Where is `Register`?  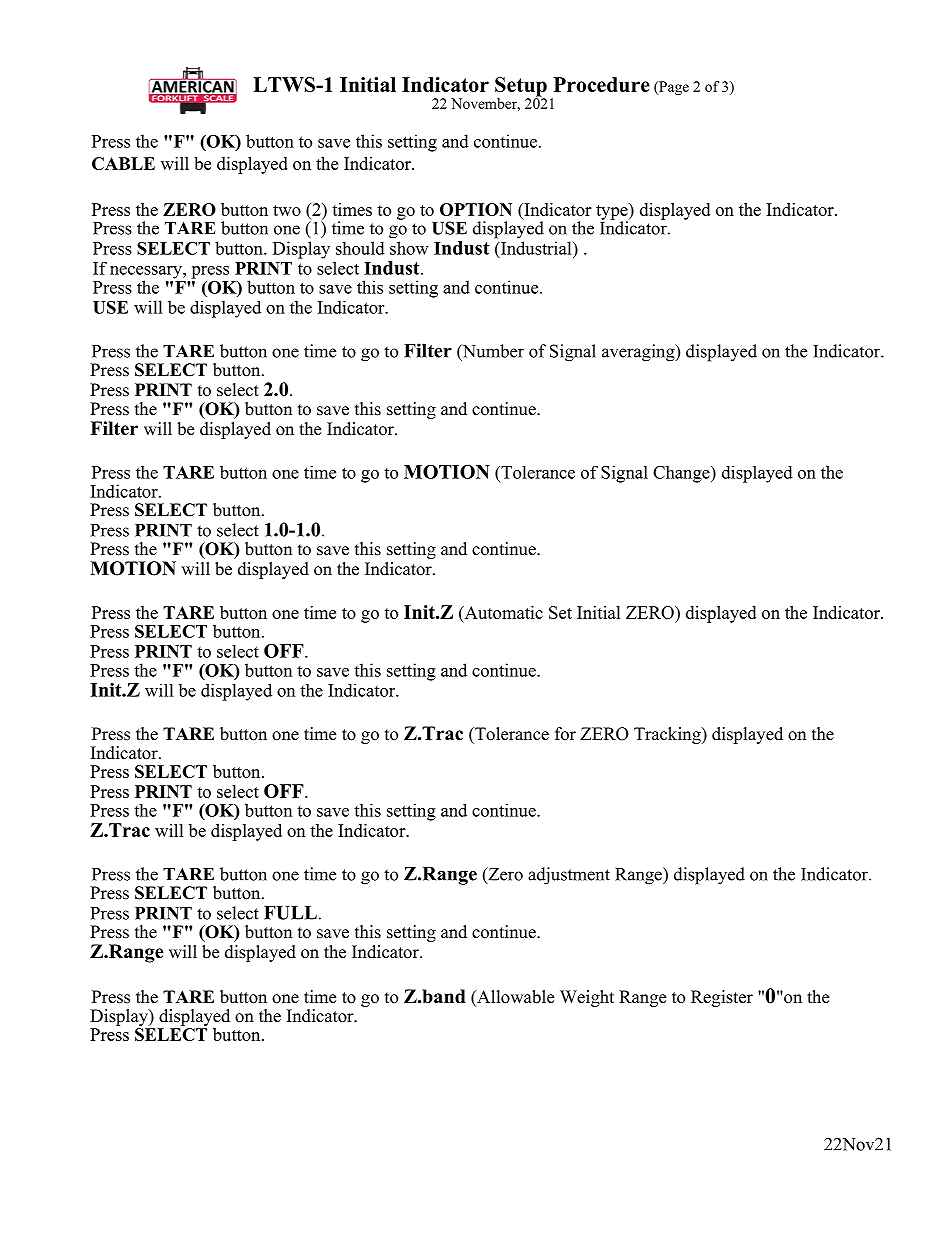
Register is located at coordinates (722, 998).
